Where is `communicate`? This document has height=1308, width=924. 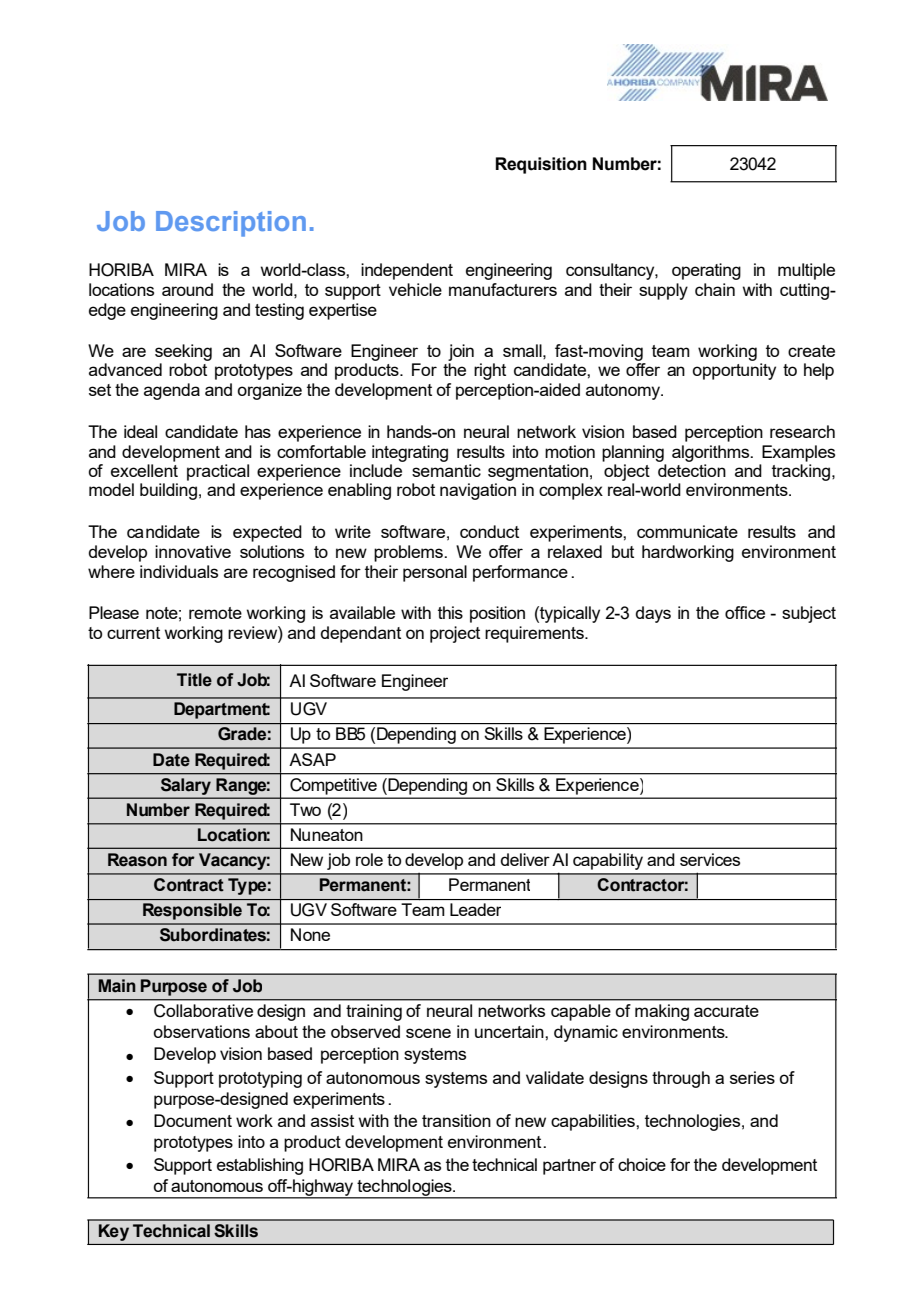
communicate is located at coordinates (687, 531).
